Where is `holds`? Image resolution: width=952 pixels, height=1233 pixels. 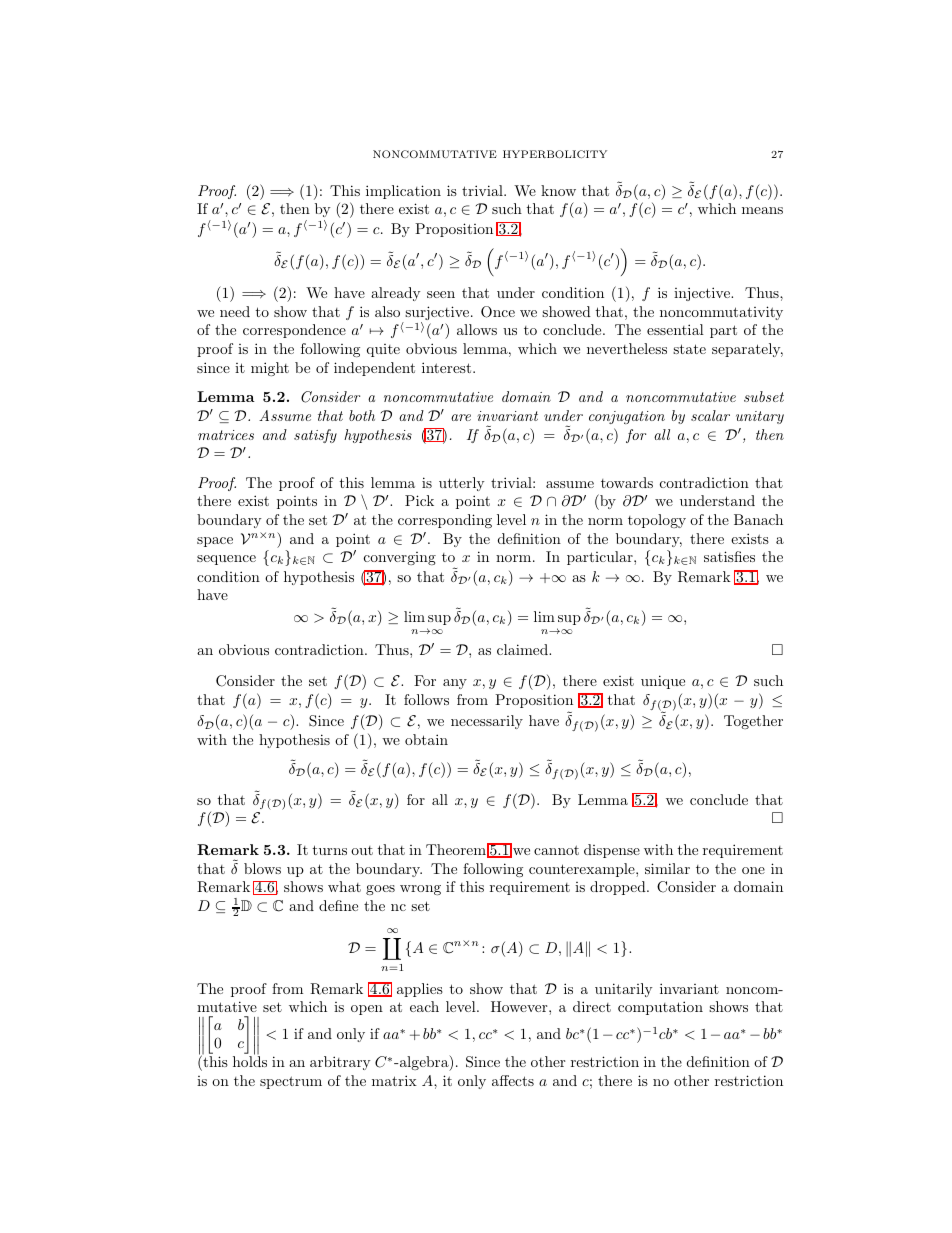
holds is located at coordinates (250, 1061).
